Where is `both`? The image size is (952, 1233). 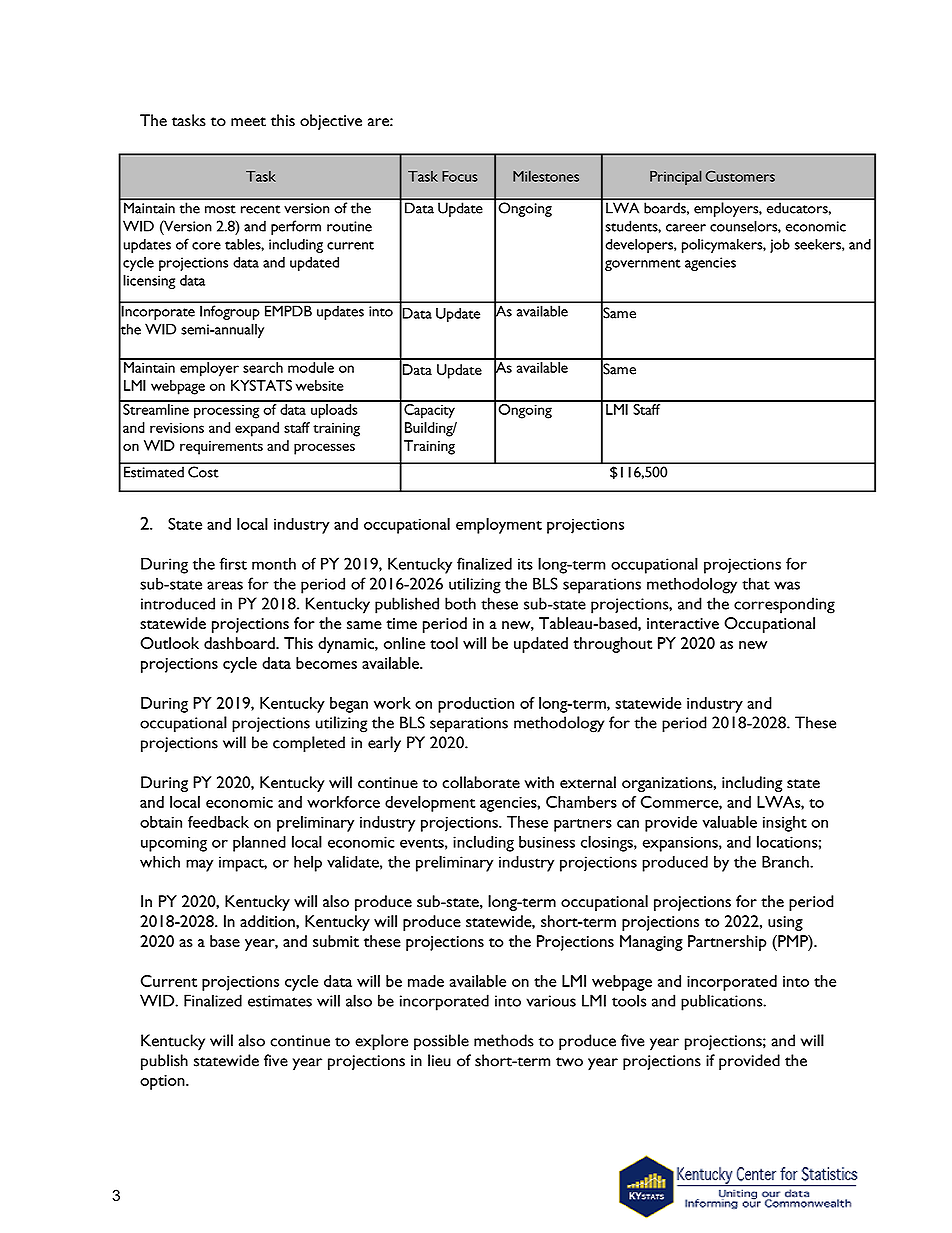 both is located at coordinates (460, 603).
